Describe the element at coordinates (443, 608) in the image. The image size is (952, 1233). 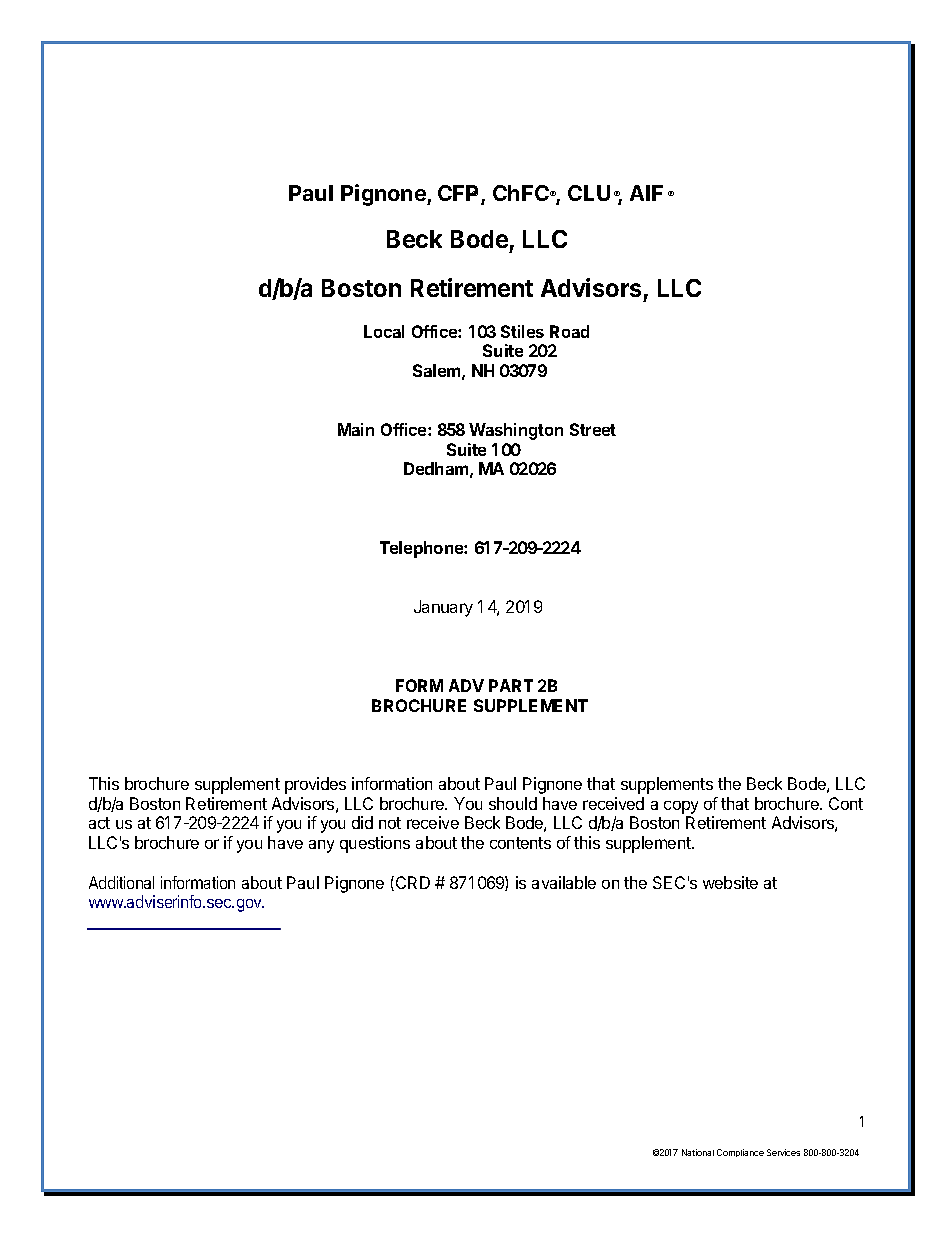
I see `January` at that location.
